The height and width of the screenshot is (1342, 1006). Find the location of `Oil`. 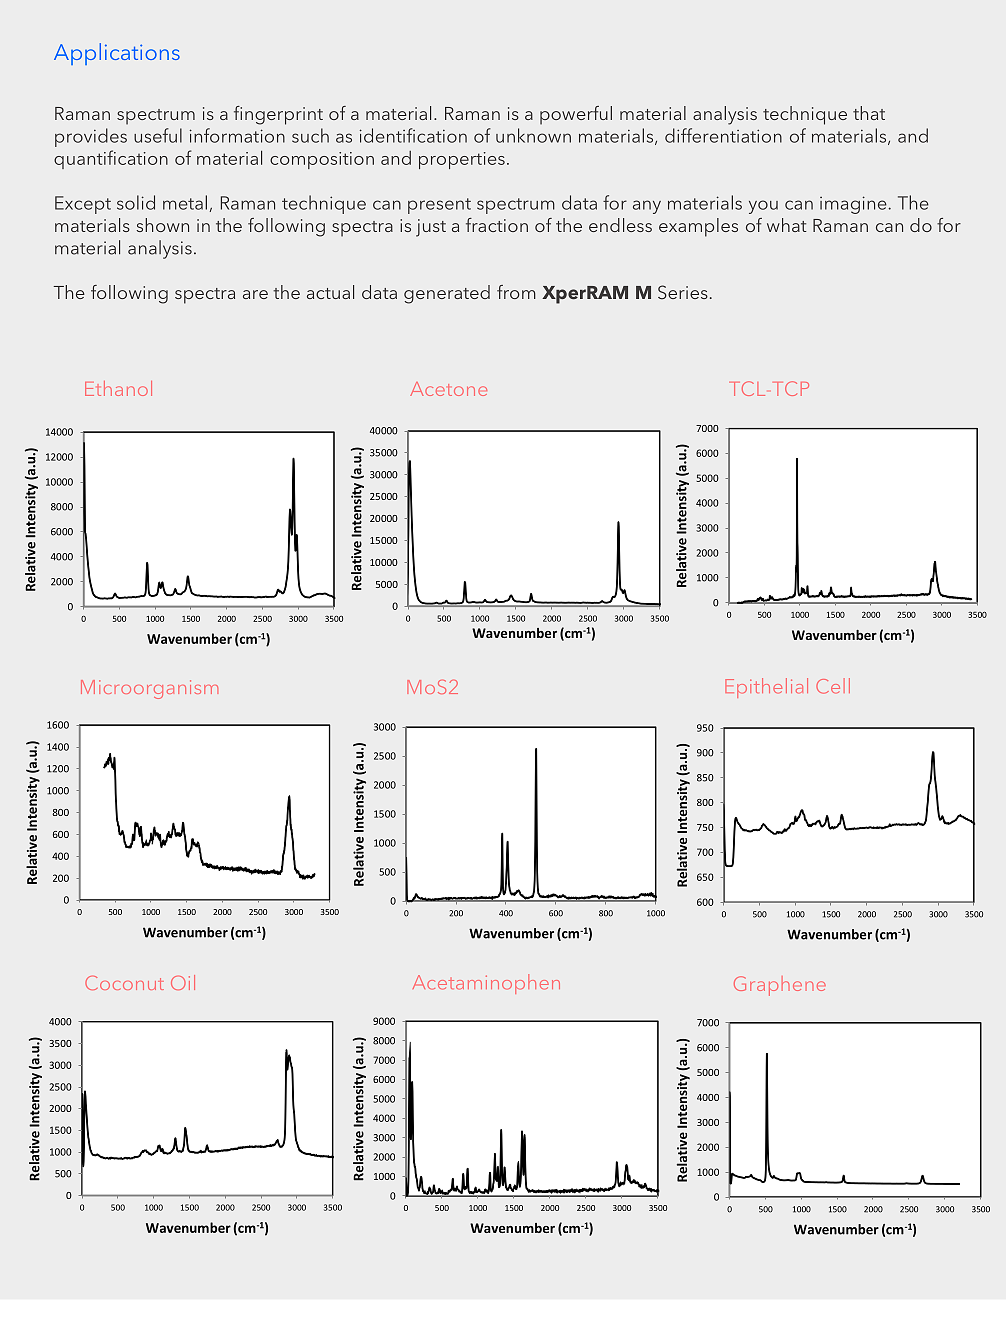

Oil is located at coordinates (183, 982).
